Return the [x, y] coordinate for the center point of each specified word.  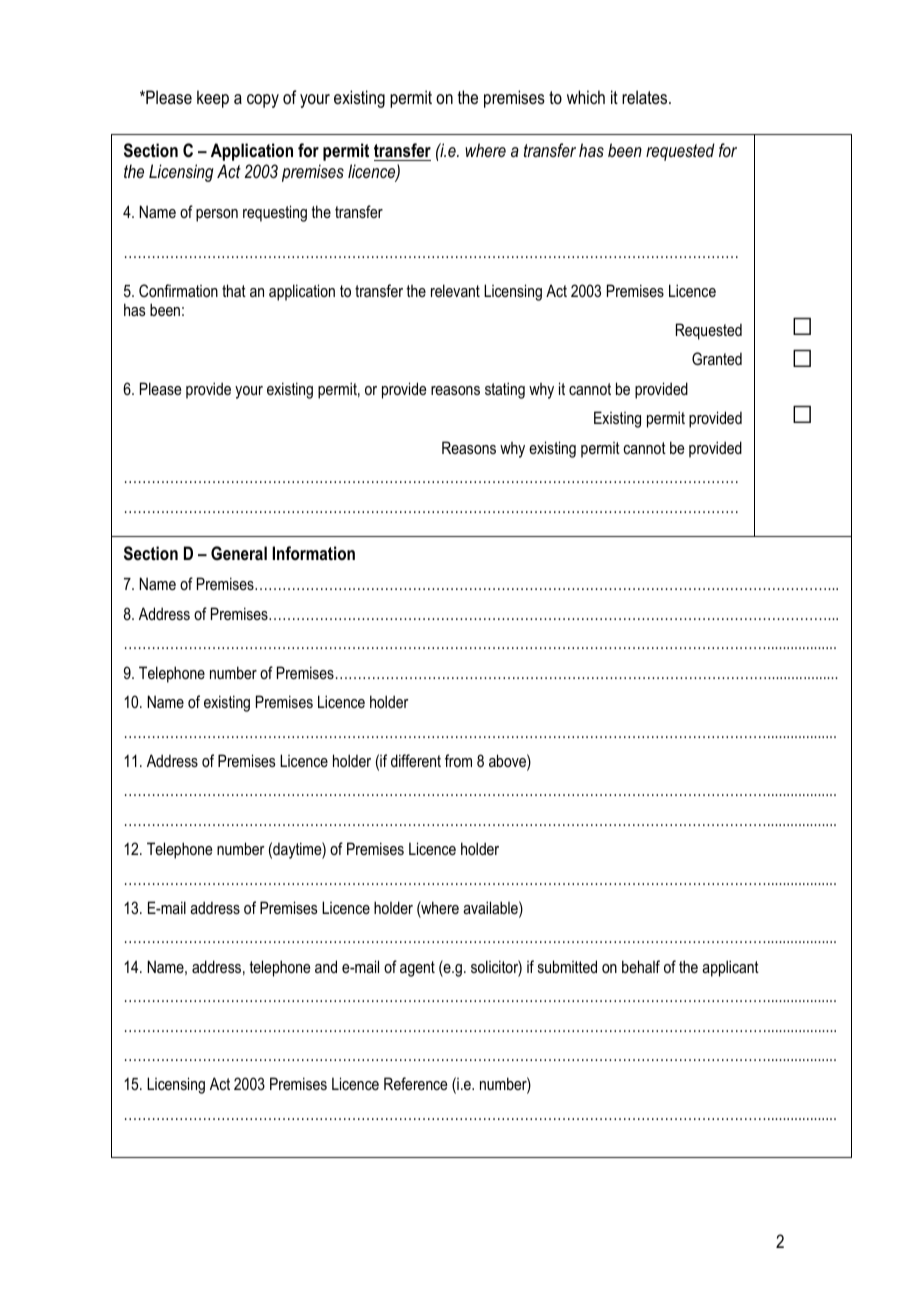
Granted [717, 358]
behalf [641, 966]
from [458, 760]
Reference [415, 1083]
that [234, 290]
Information [313, 553]
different [416, 760]
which [586, 97]
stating [505, 390]
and [326, 966]
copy [263, 101]
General [239, 553]
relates [646, 97]
